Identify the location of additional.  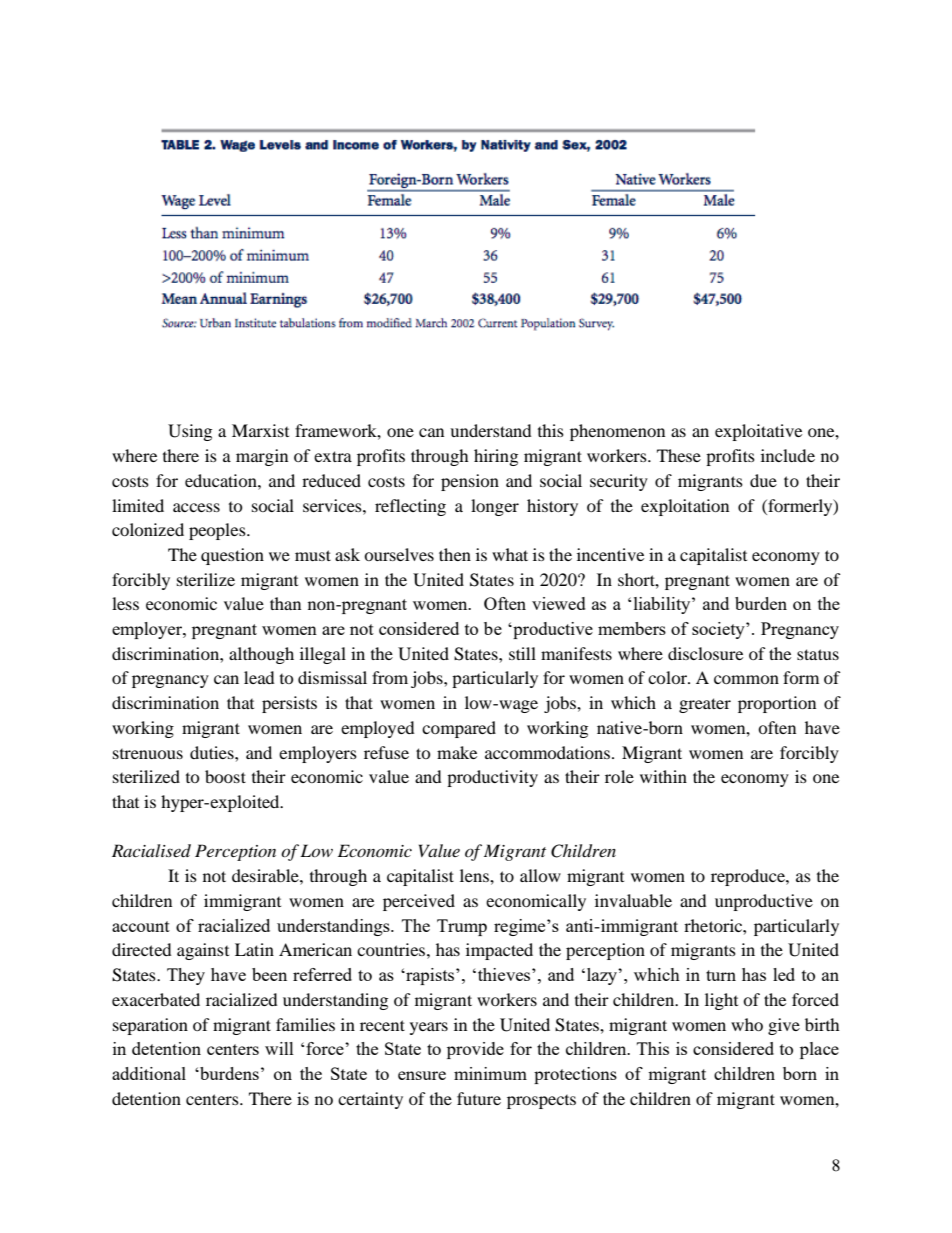
(149, 1073).
